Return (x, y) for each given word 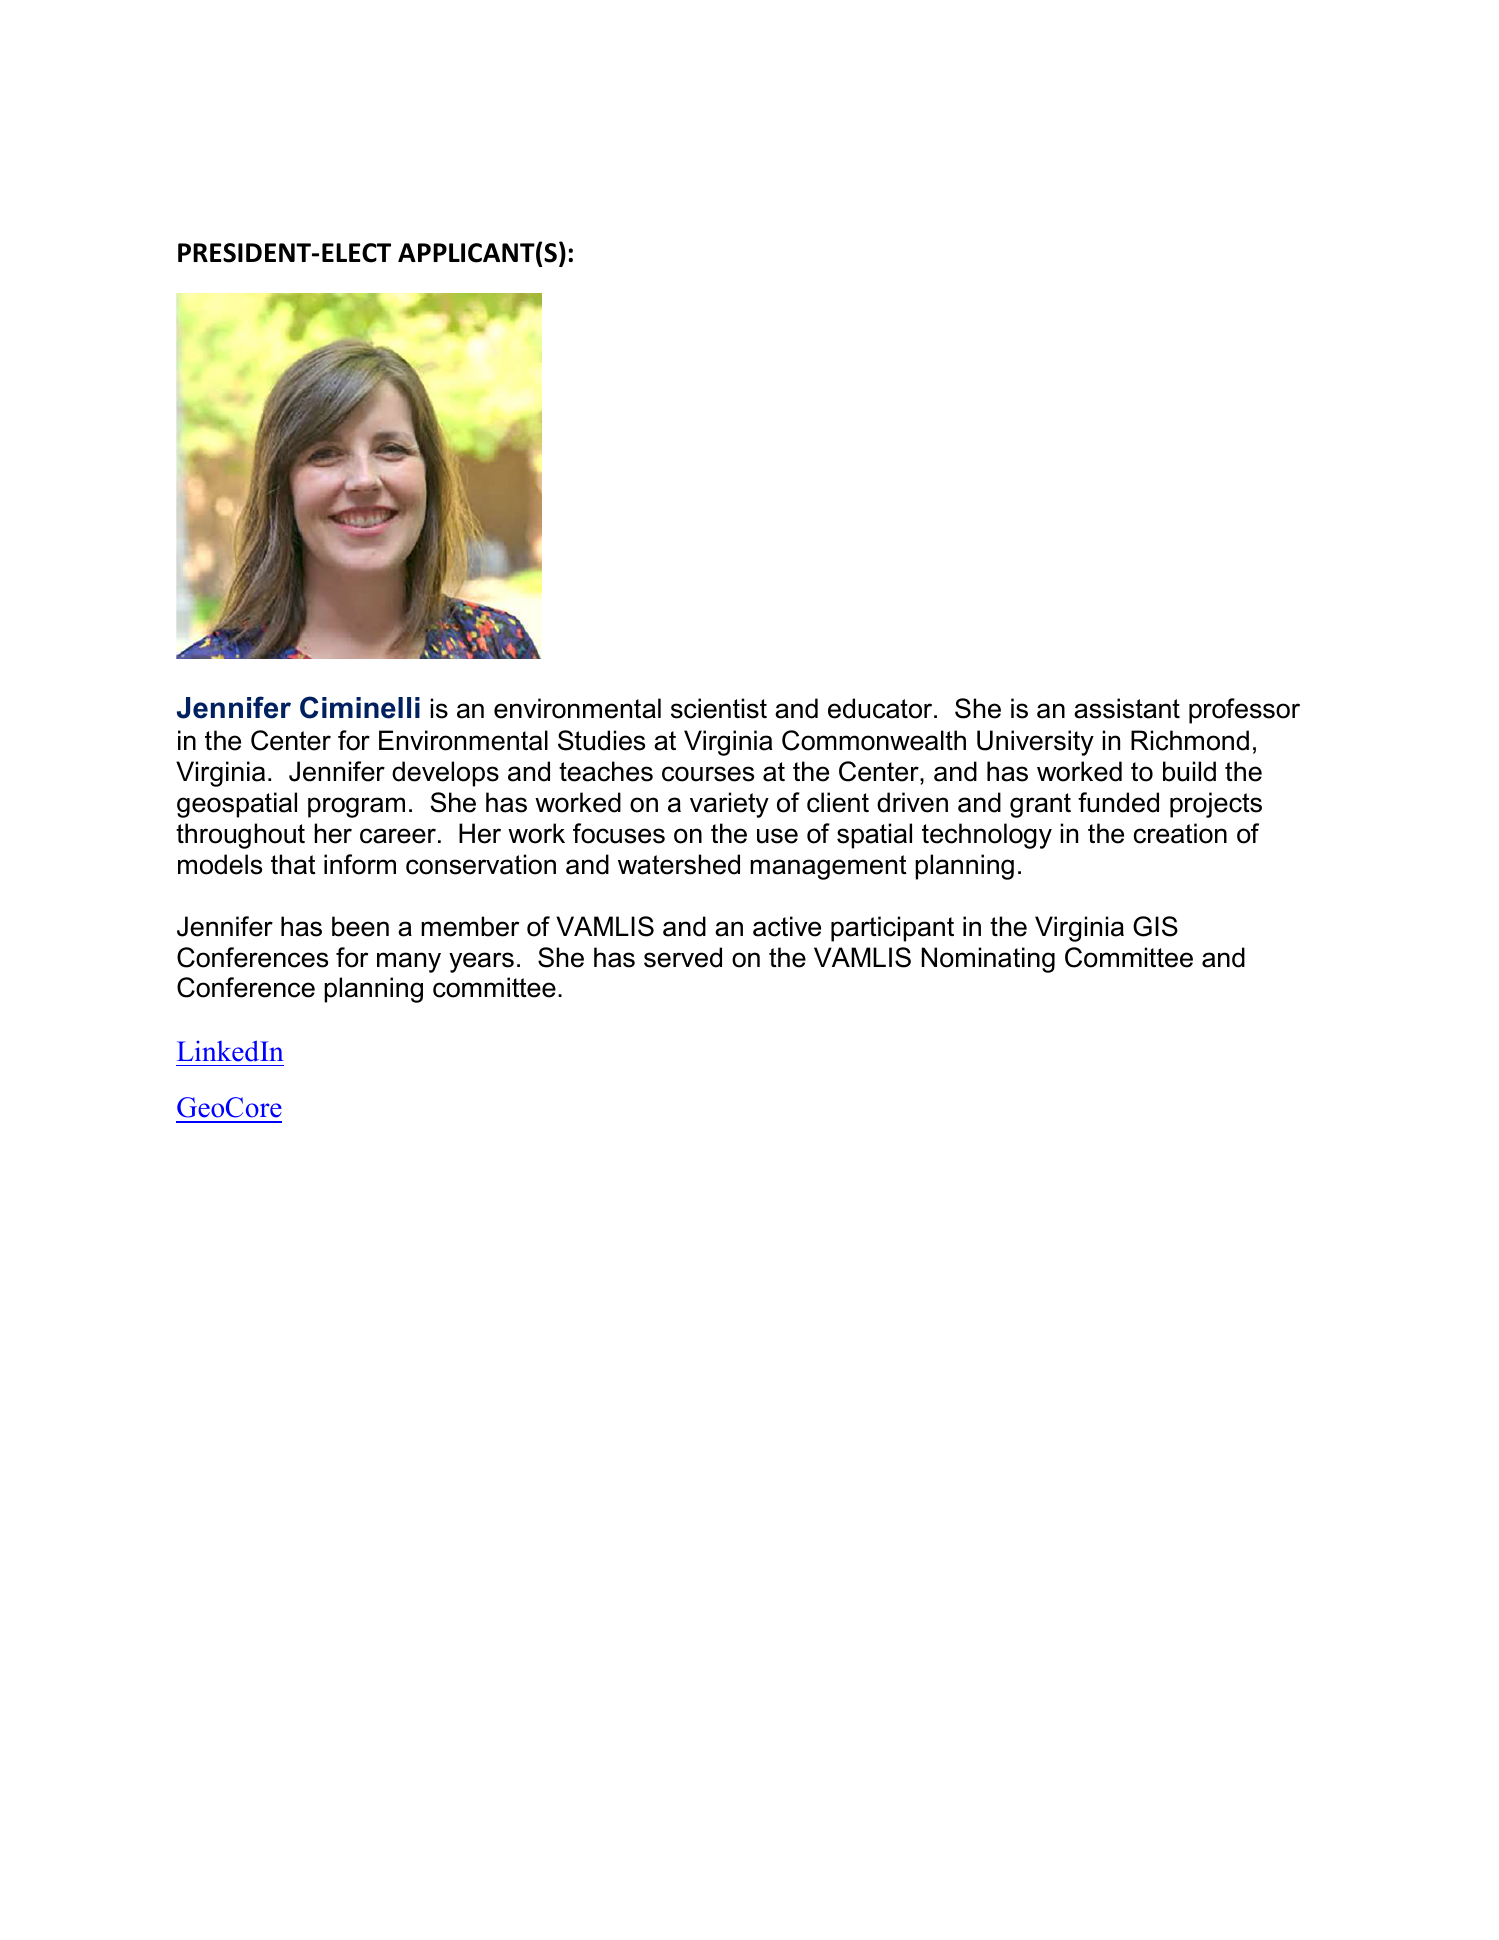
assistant (1127, 708)
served (683, 957)
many (409, 962)
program (356, 807)
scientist (719, 708)
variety (729, 805)
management (828, 867)
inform (360, 864)
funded (1118, 802)
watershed (679, 864)
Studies (601, 740)
